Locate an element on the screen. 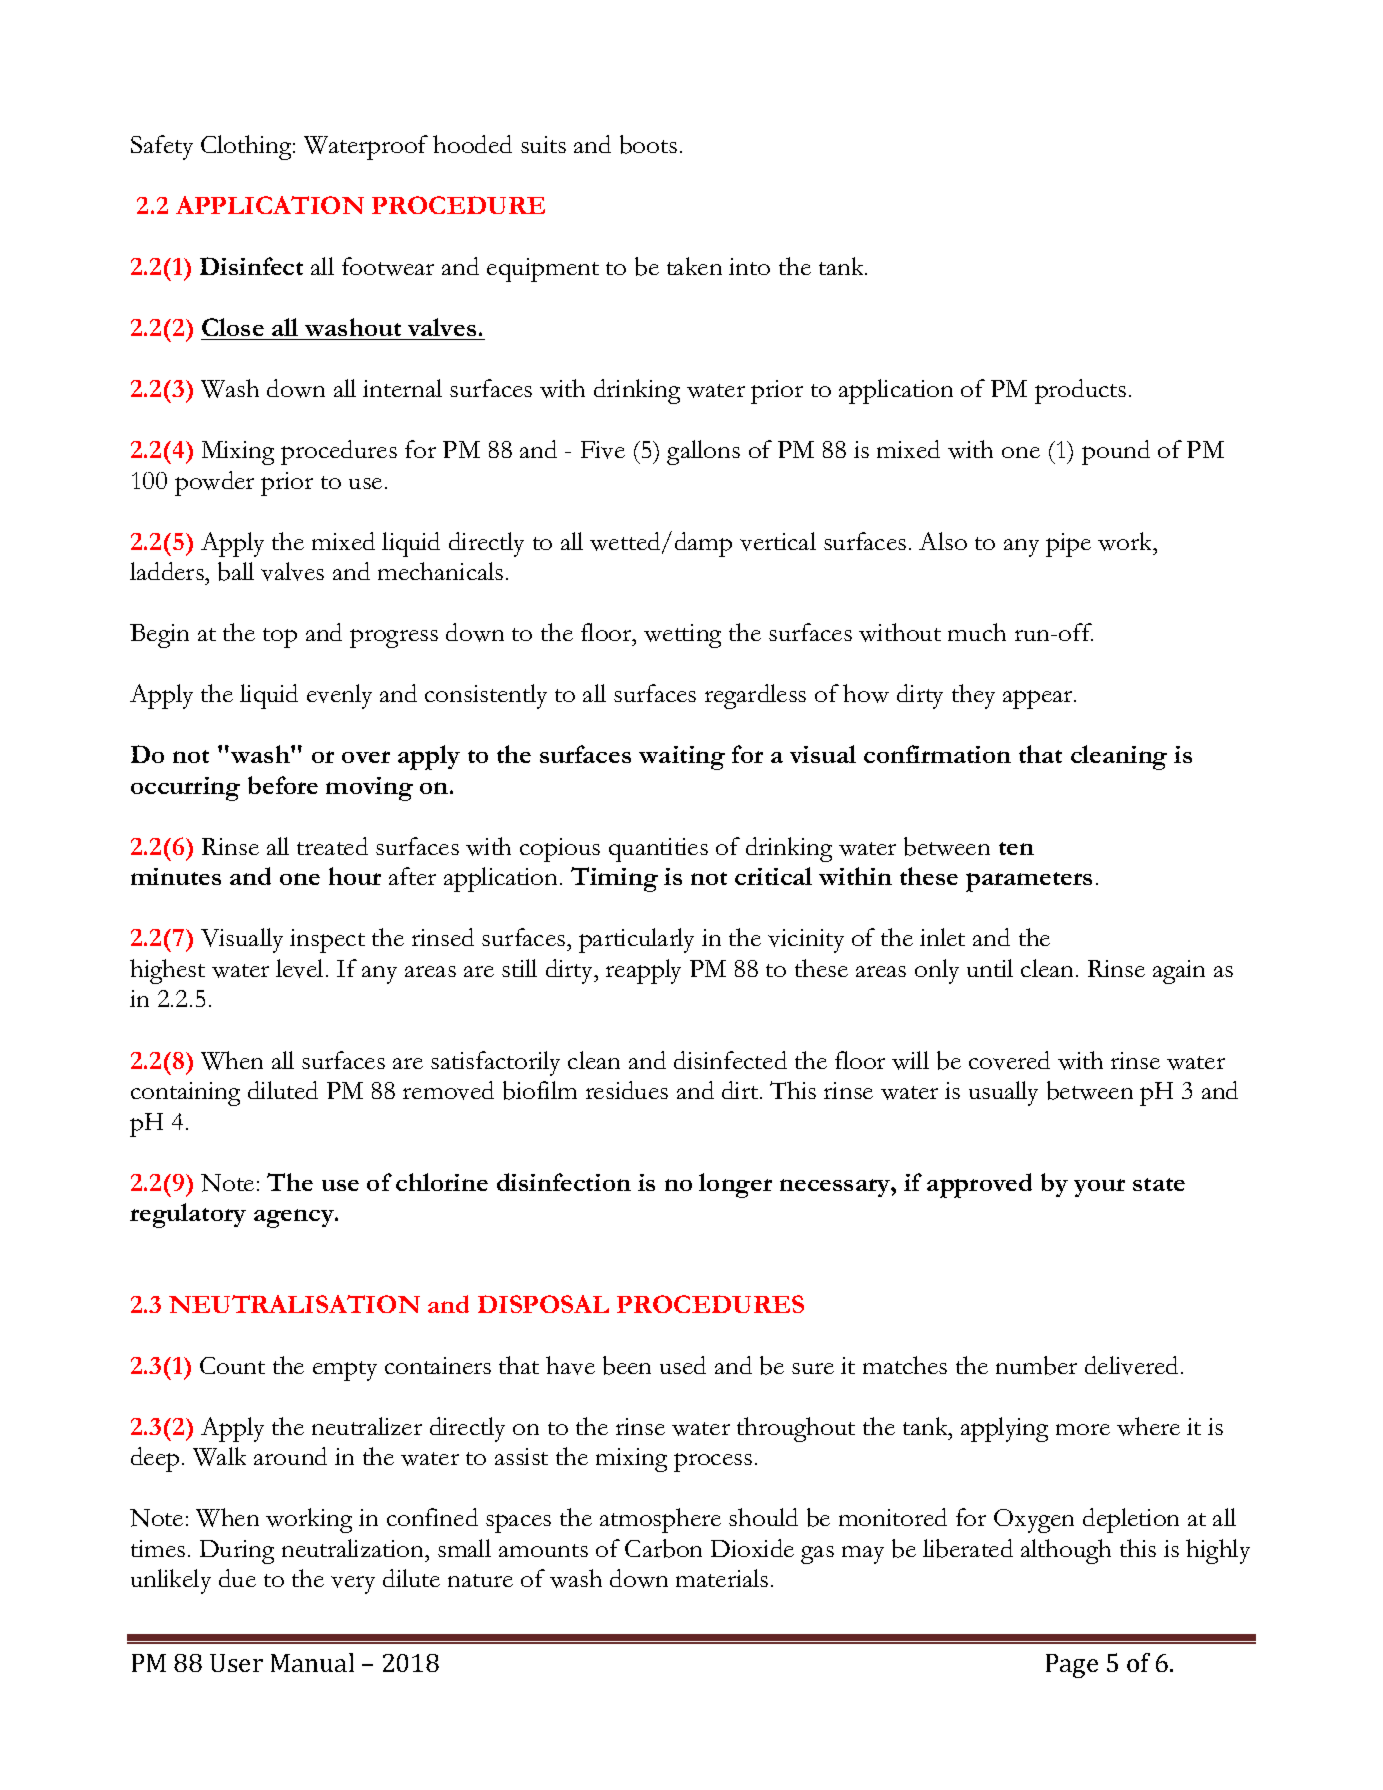 The image size is (1383, 1790). materials is located at coordinates (722, 1578).
